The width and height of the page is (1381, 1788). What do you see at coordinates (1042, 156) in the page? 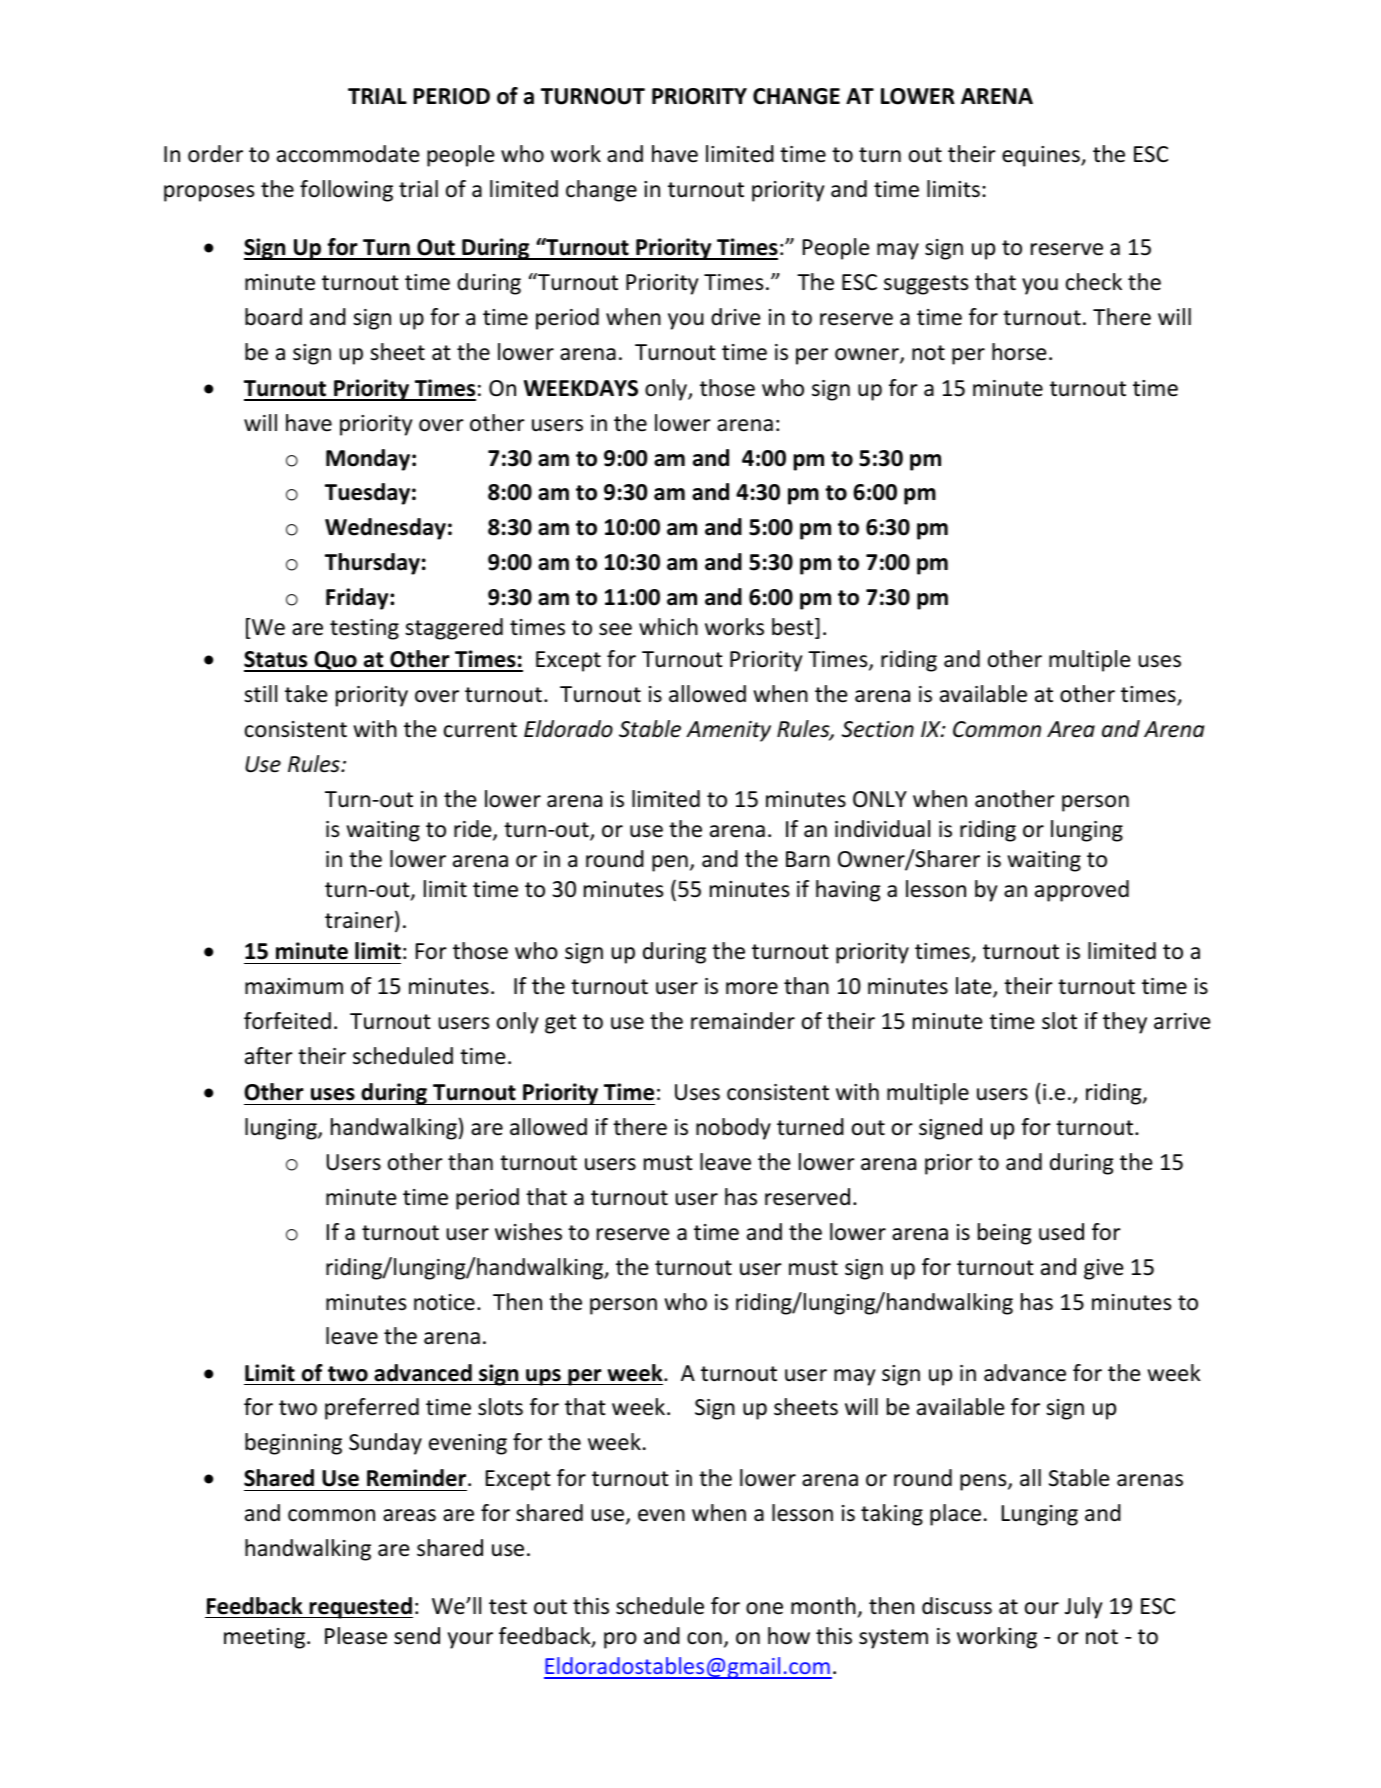
I see `equines` at bounding box center [1042, 156].
